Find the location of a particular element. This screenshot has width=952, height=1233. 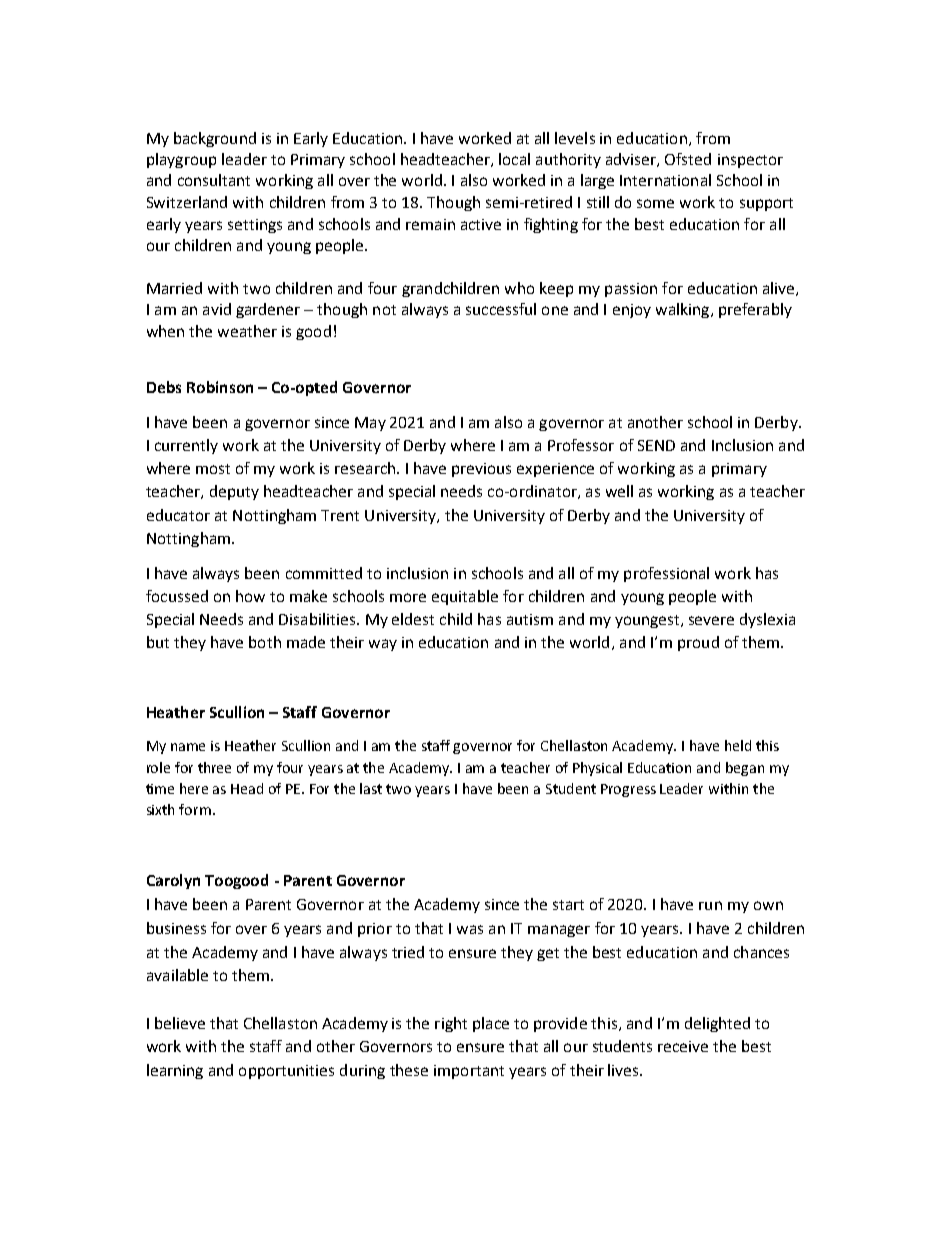

Robinson is located at coordinates (220, 387).
